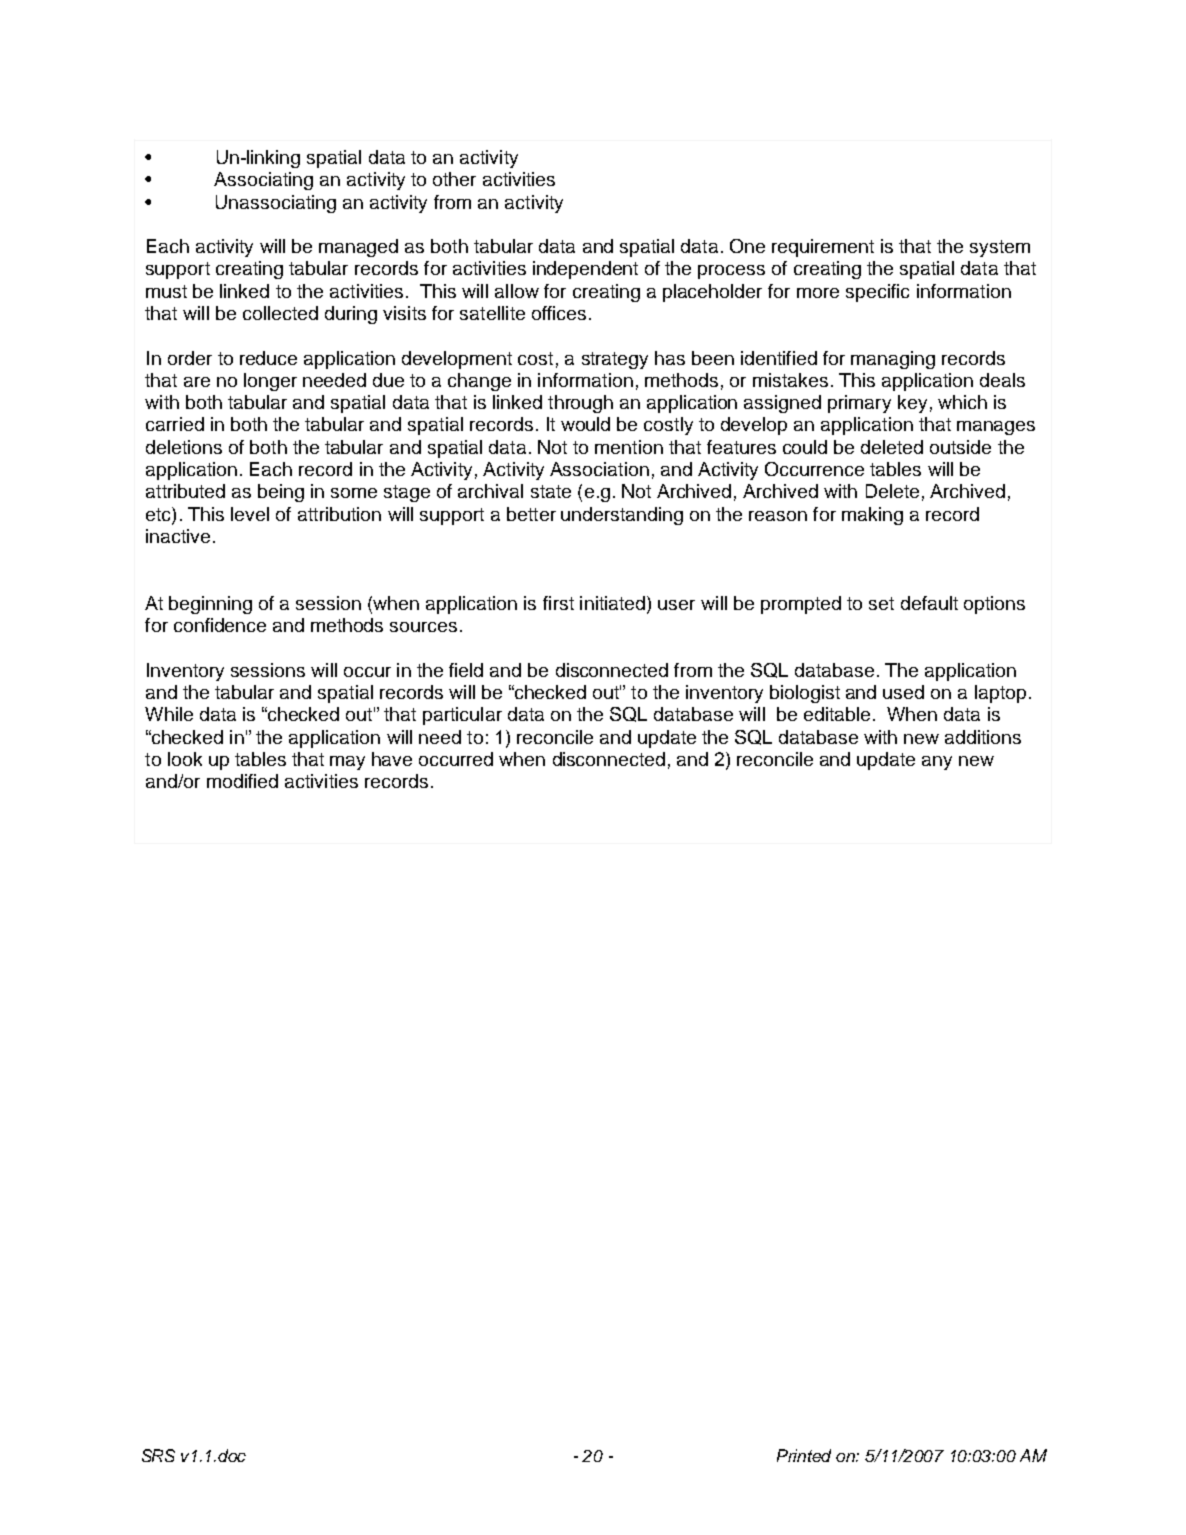 This screenshot has height=1535, width=1186. What do you see at coordinates (804, 1455) in the screenshot?
I see `Printed` at bounding box center [804, 1455].
